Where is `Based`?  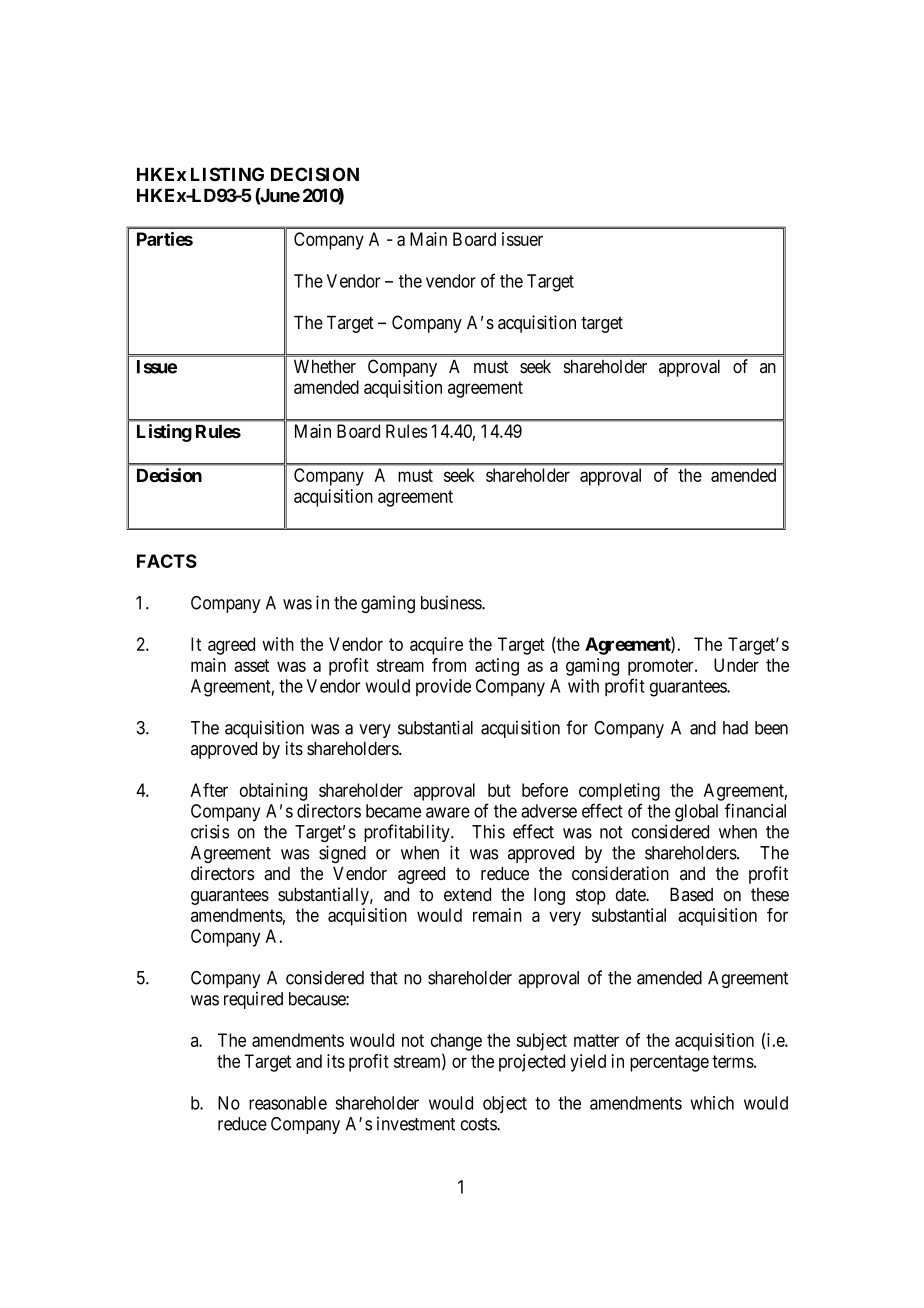 Based is located at coordinates (691, 895).
